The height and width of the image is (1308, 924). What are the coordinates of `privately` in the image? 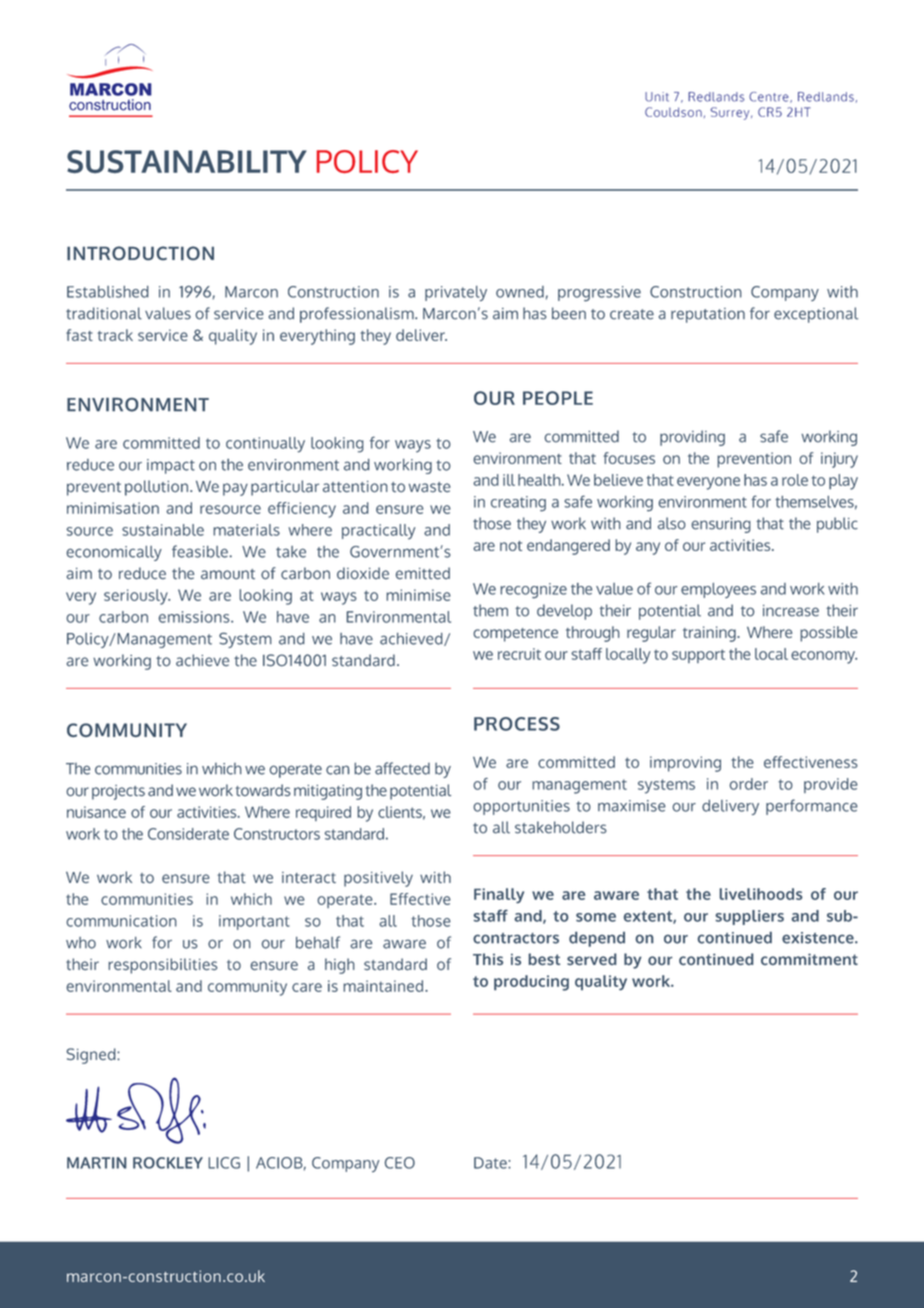 It's located at (456, 293).
